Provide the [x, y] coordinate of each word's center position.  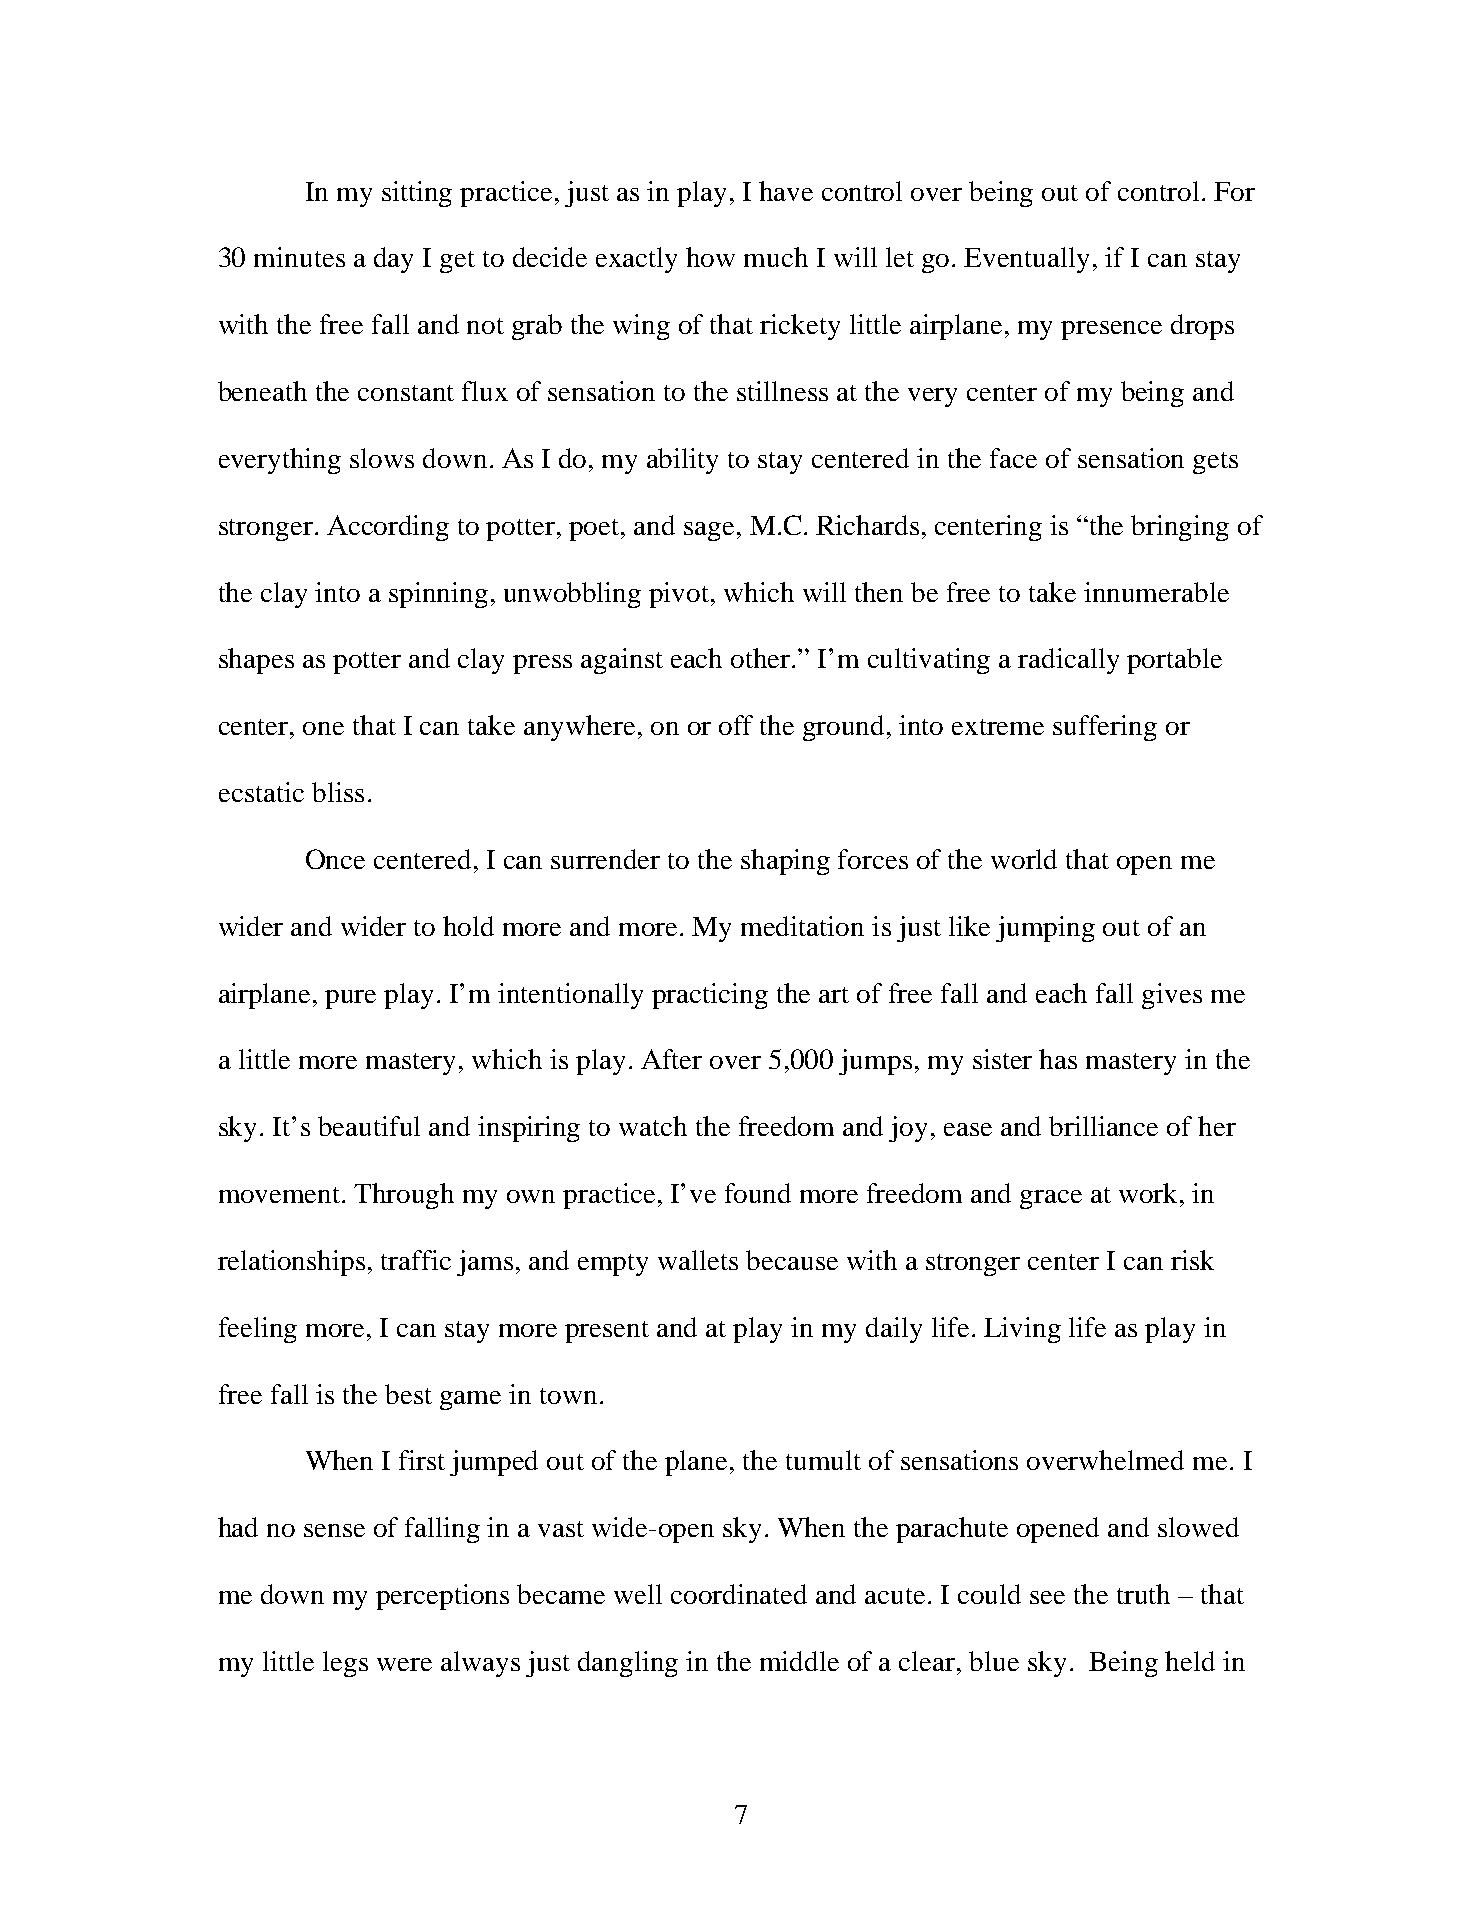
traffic [416, 1260]
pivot [680, 595]
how [710, 257]
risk [1192, 1260]
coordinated [739, 1594]
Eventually [1026, 260]
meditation [802, 926]
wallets [698, 1260]
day [393, 260]
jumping [1045, 929]
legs [345, 1664]
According [388, 528]
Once [335, 859]
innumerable [1156, 592]
